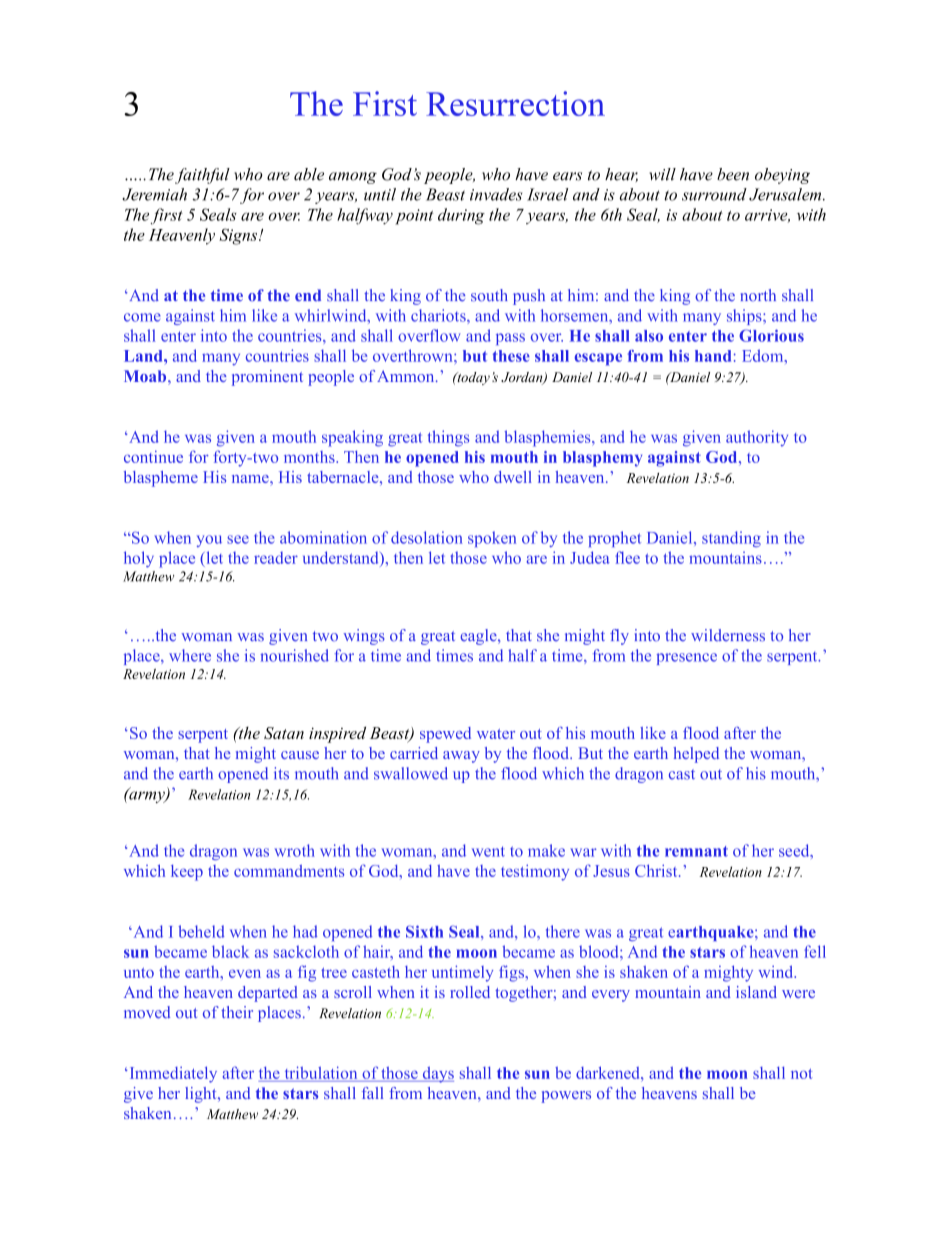 The width and height of the page is (952, 1233). Describe the element at coordinates (728, 635) in the page. I see `wilderness` at that location.
